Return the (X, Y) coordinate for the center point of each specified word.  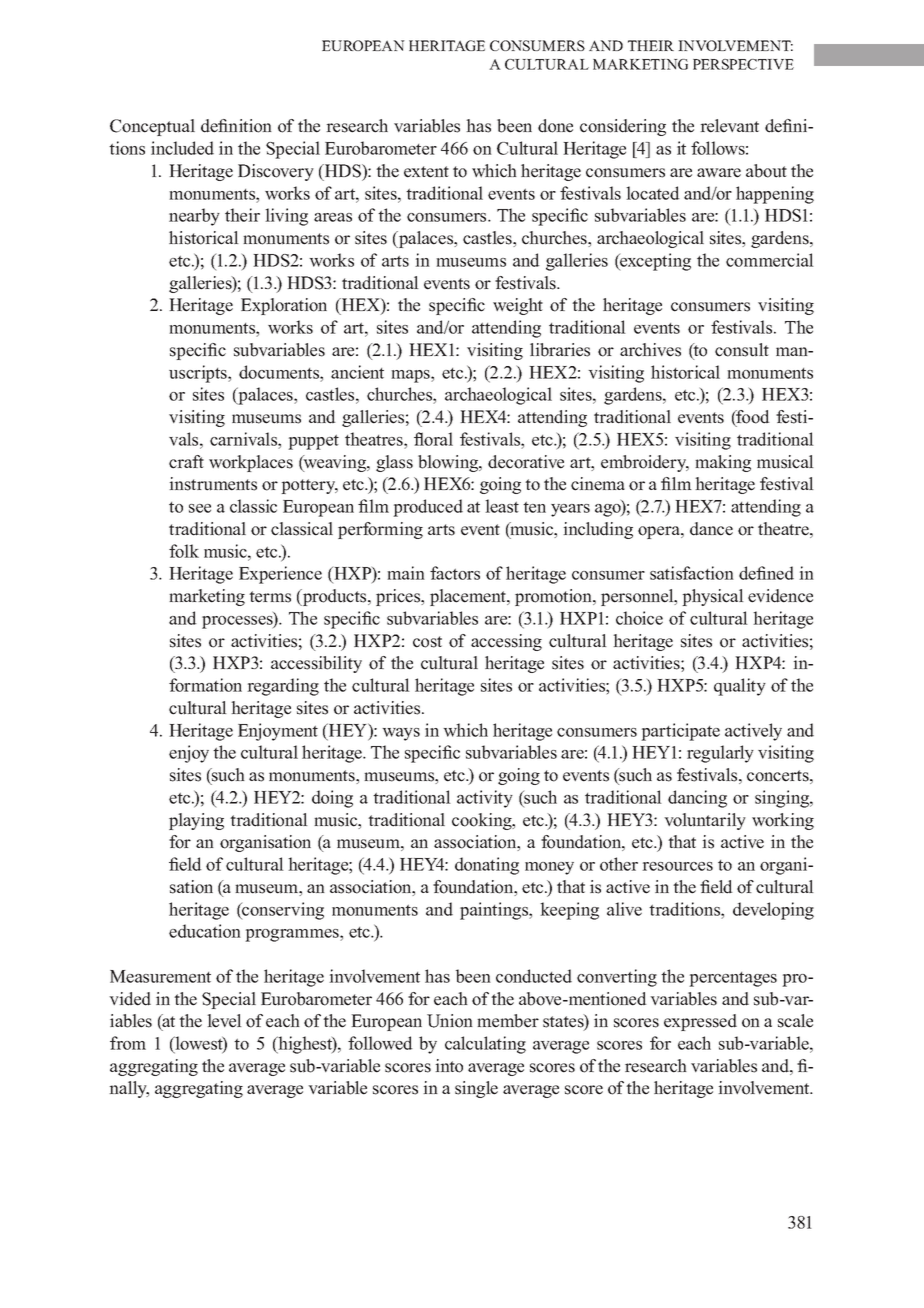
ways (401, 734)
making (723, 463)
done (555, 126)
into (449, 1066)
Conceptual (152, 127)
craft (186, 462)
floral (433, 439)
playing (196, 821)
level (224, 1021)
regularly (720, 754)
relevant (729, 126)
